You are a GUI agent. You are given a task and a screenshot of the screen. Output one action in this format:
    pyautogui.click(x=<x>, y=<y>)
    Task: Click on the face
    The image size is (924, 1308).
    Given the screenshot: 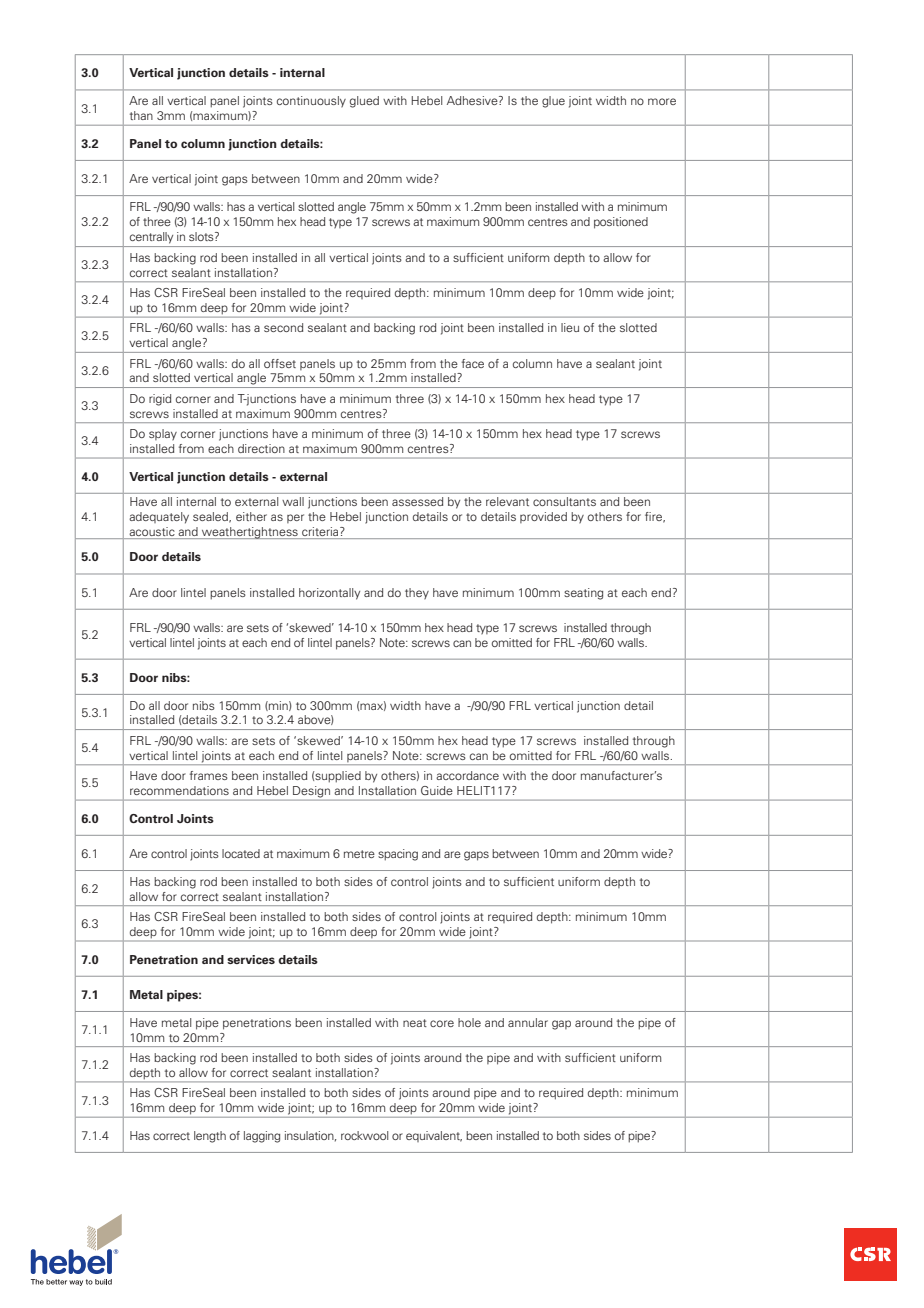 What is the action you would take?
    pyautogui.click(x=473, y=363)
